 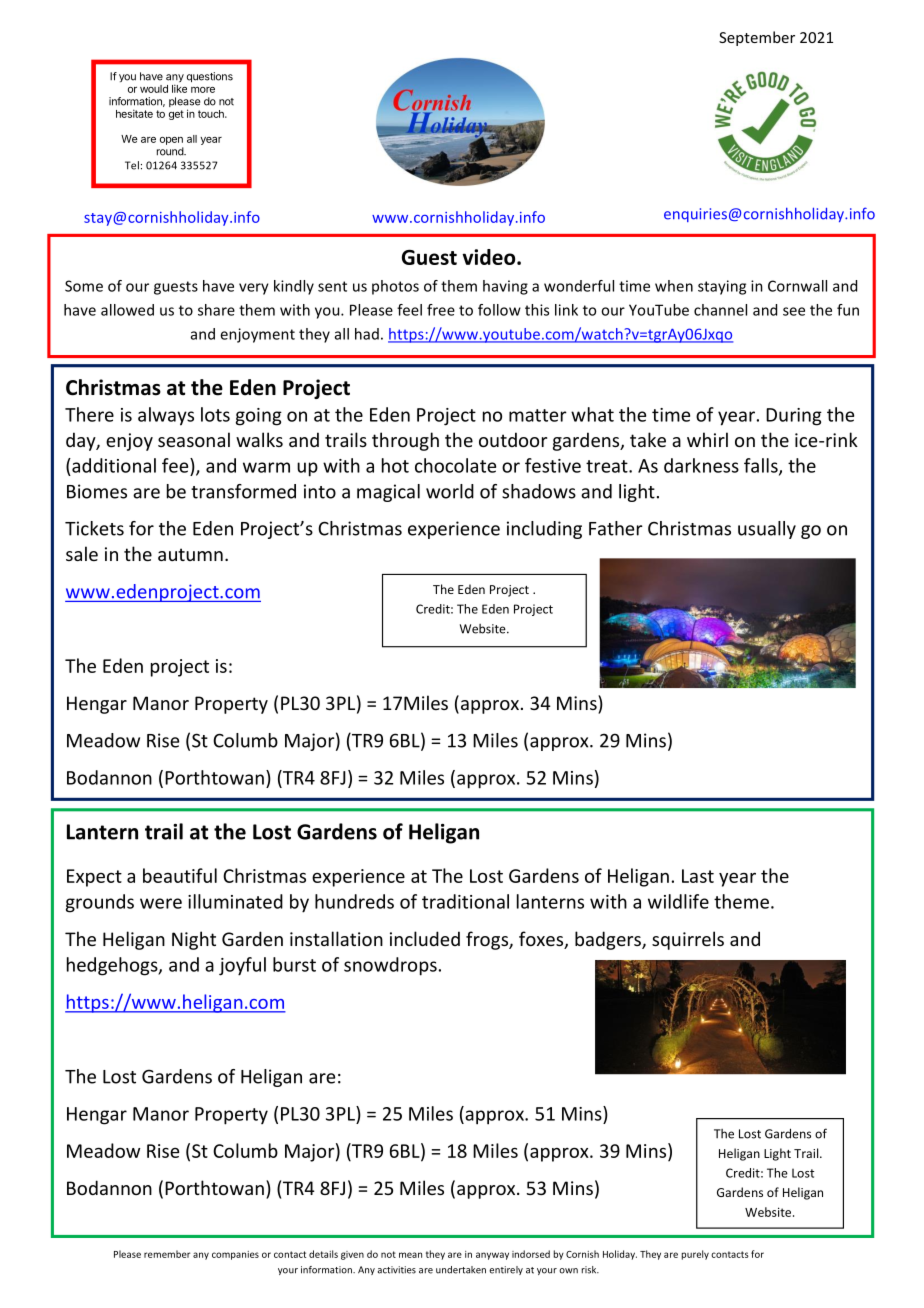 I want to click on purely, so click(x=695, y=1255).
